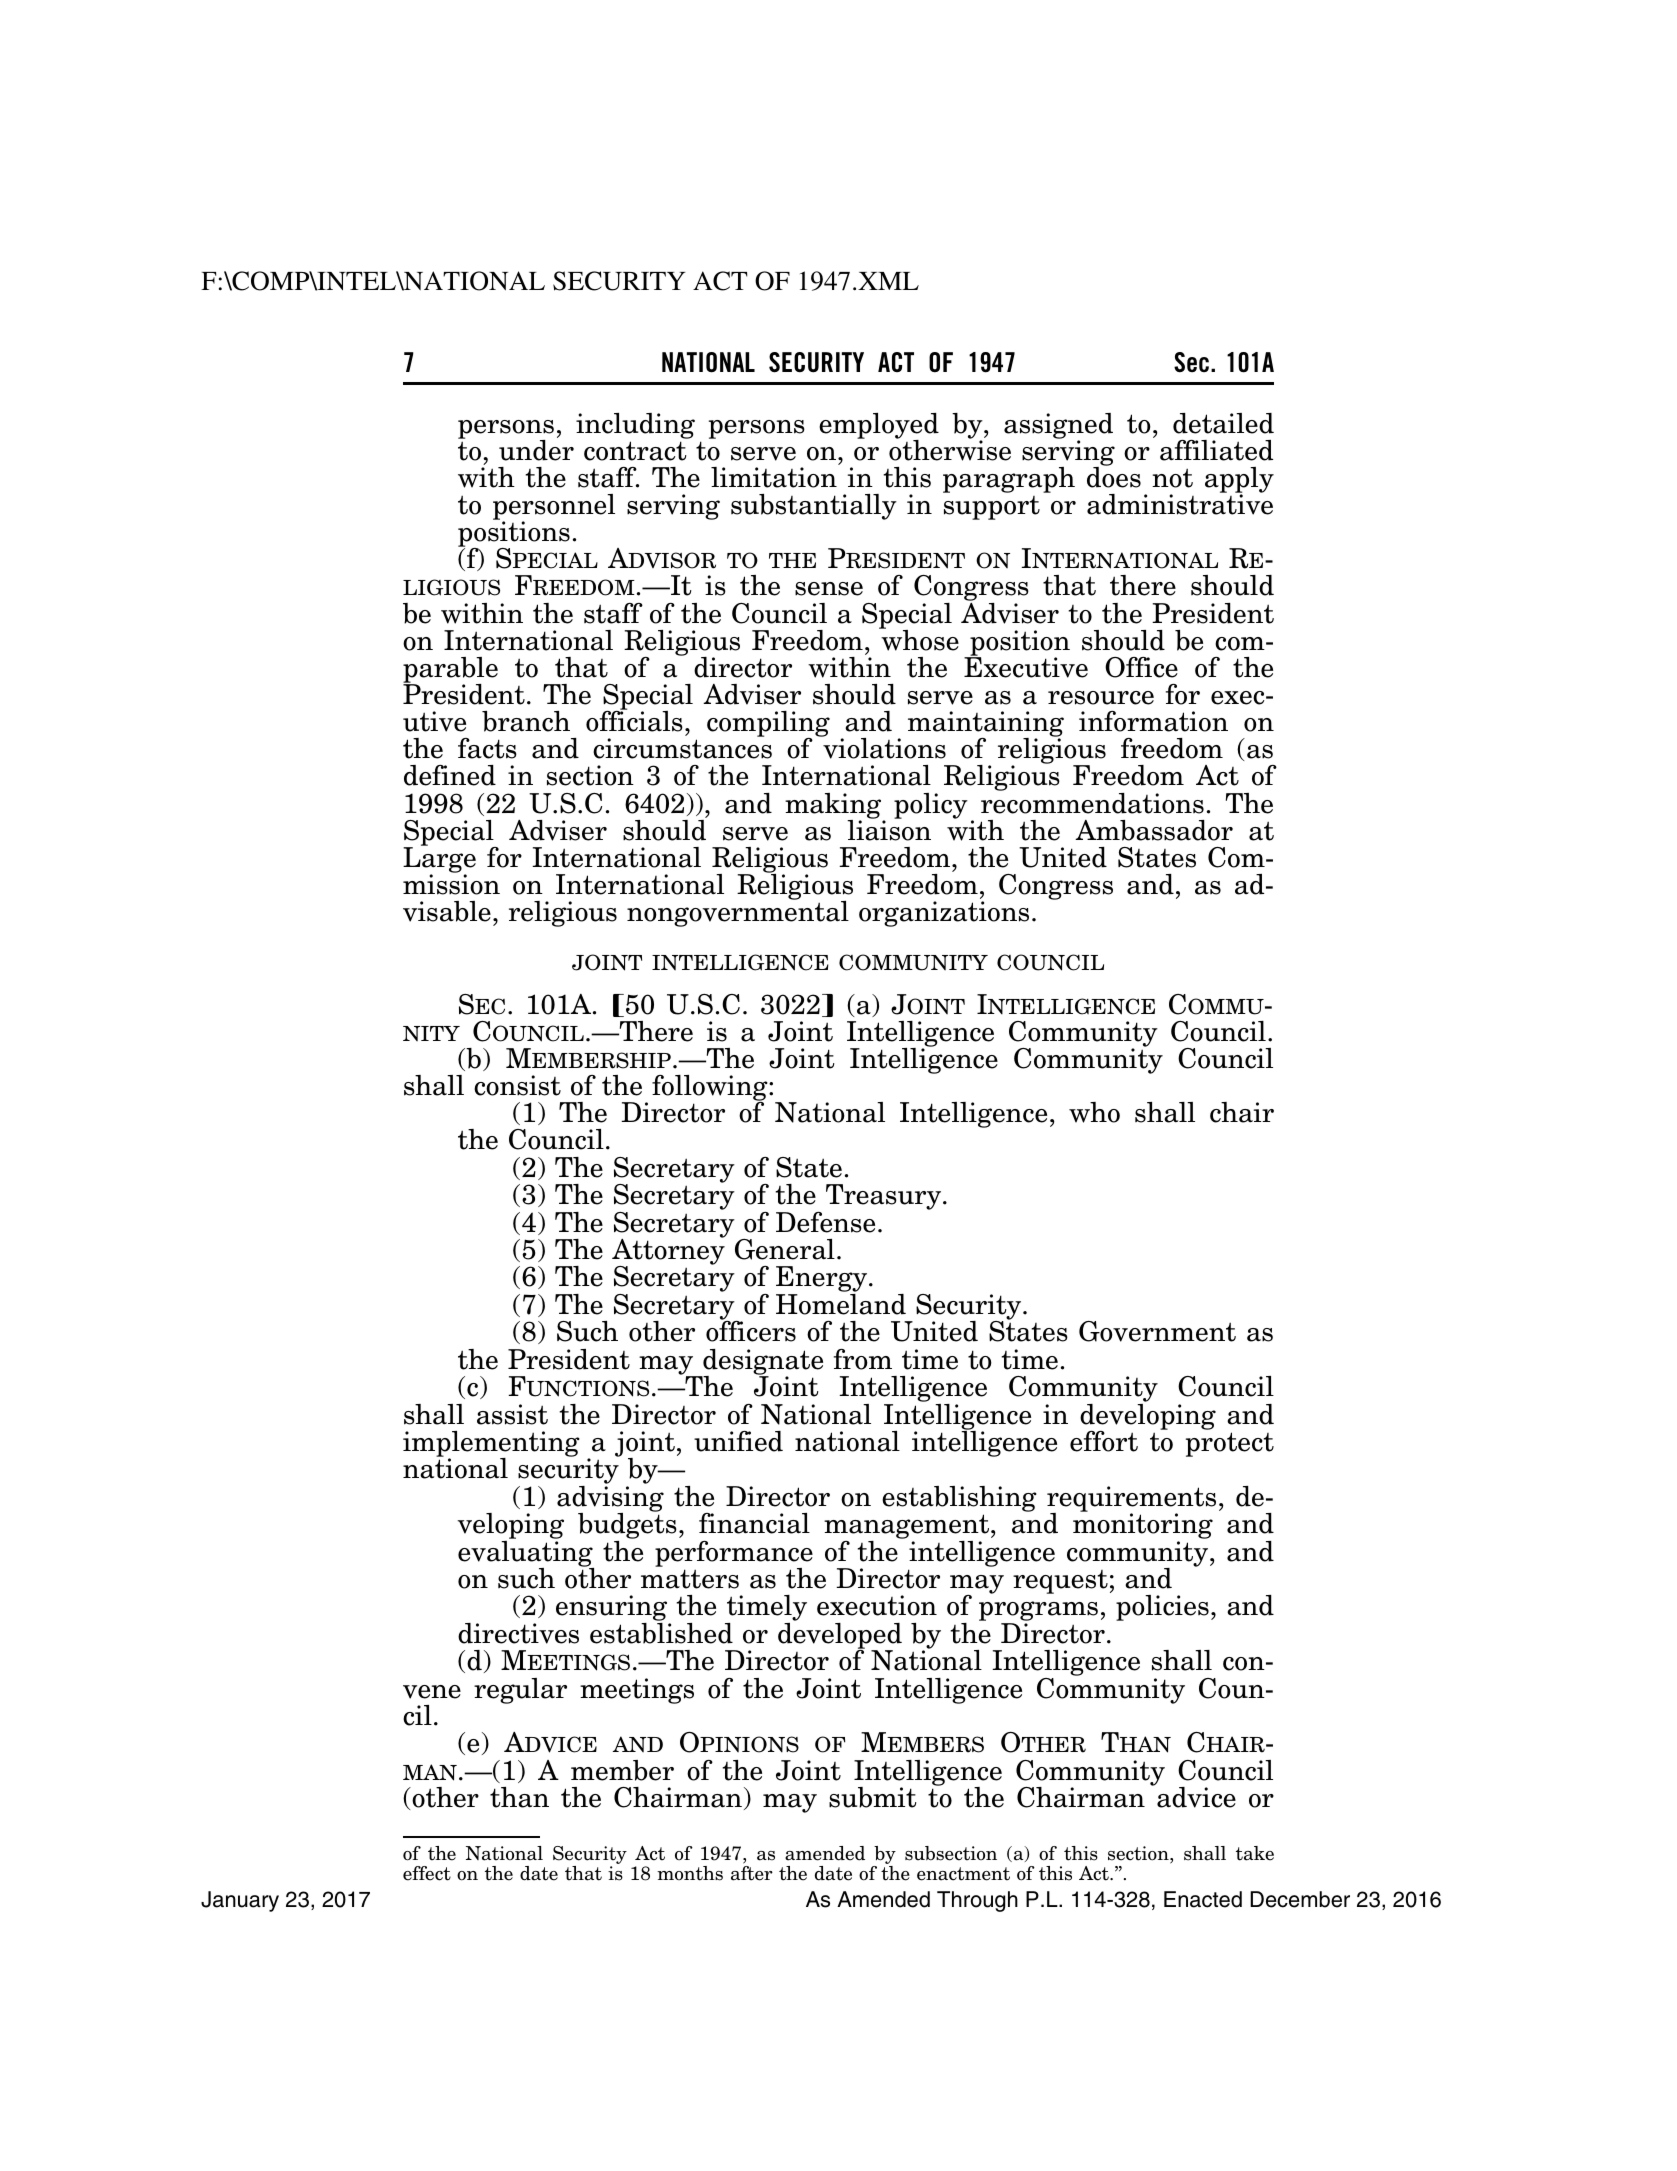 The width and height of the image is (1677, 2171). What do you see at coordinates (427, 1873) in the image?
I see `effect` at bounding box center [427, 1873].
